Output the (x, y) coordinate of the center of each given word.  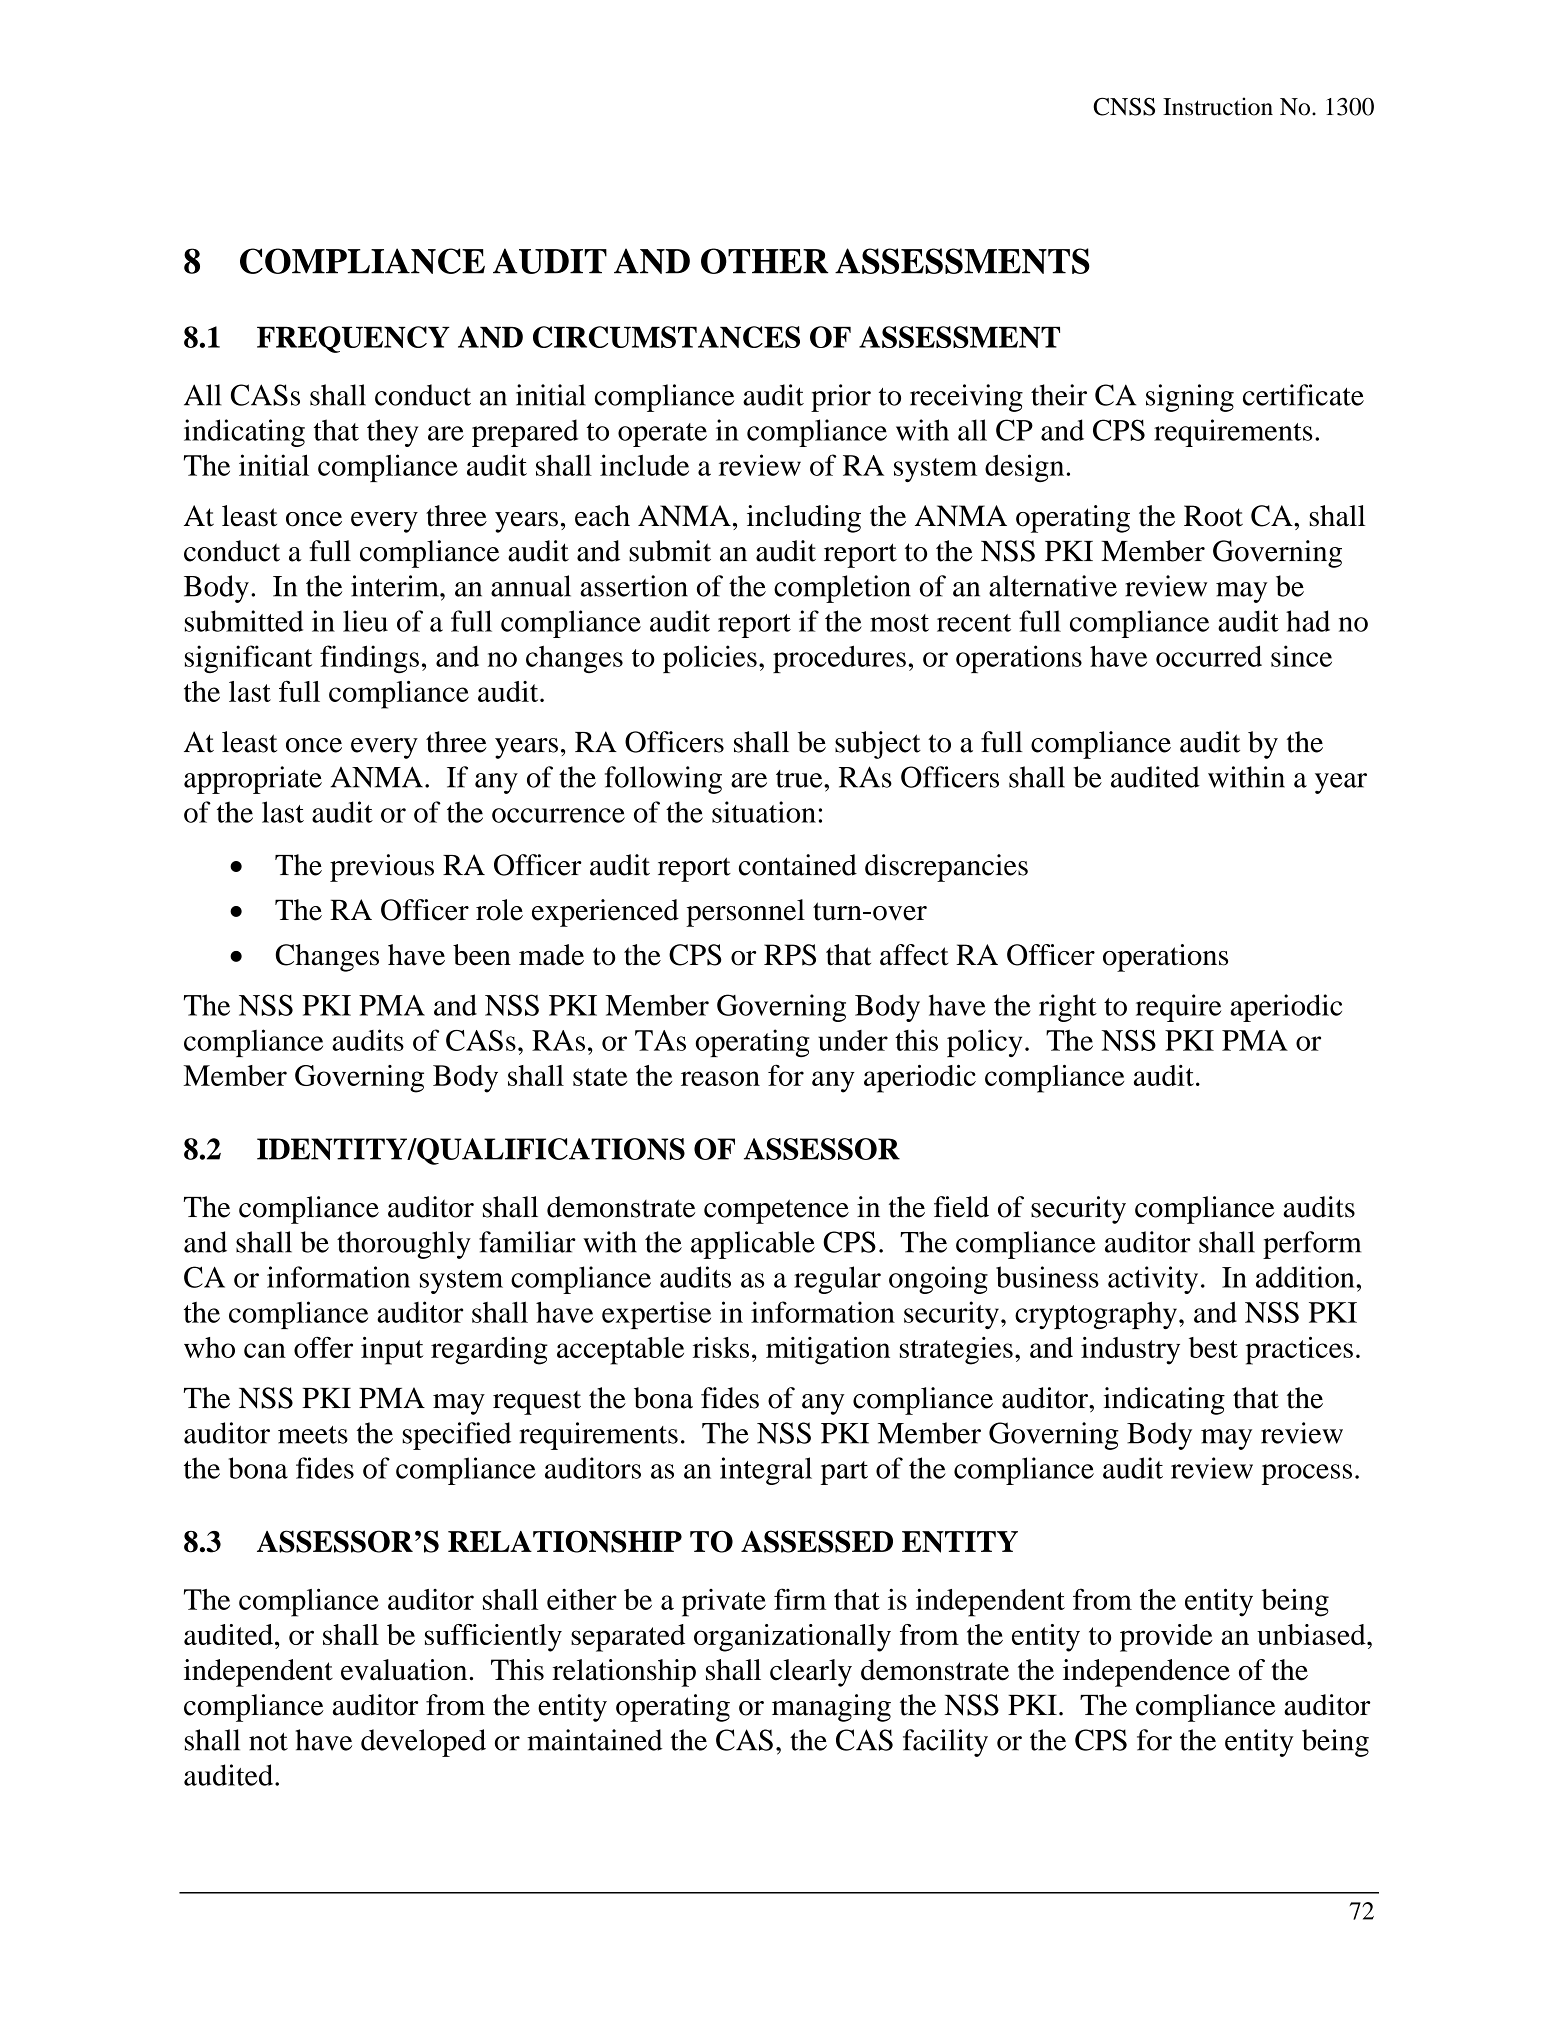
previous (382, 868)
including (804, 519)
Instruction (1218, 106)
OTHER (765, 261)
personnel (745, 913)
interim (396, 586)
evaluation (405, 1670)
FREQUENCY (353, 339)
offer (323, 1347)
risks (721, 1347)
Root (1213, 516)
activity (1153, 1280)
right (1068, 1008)
